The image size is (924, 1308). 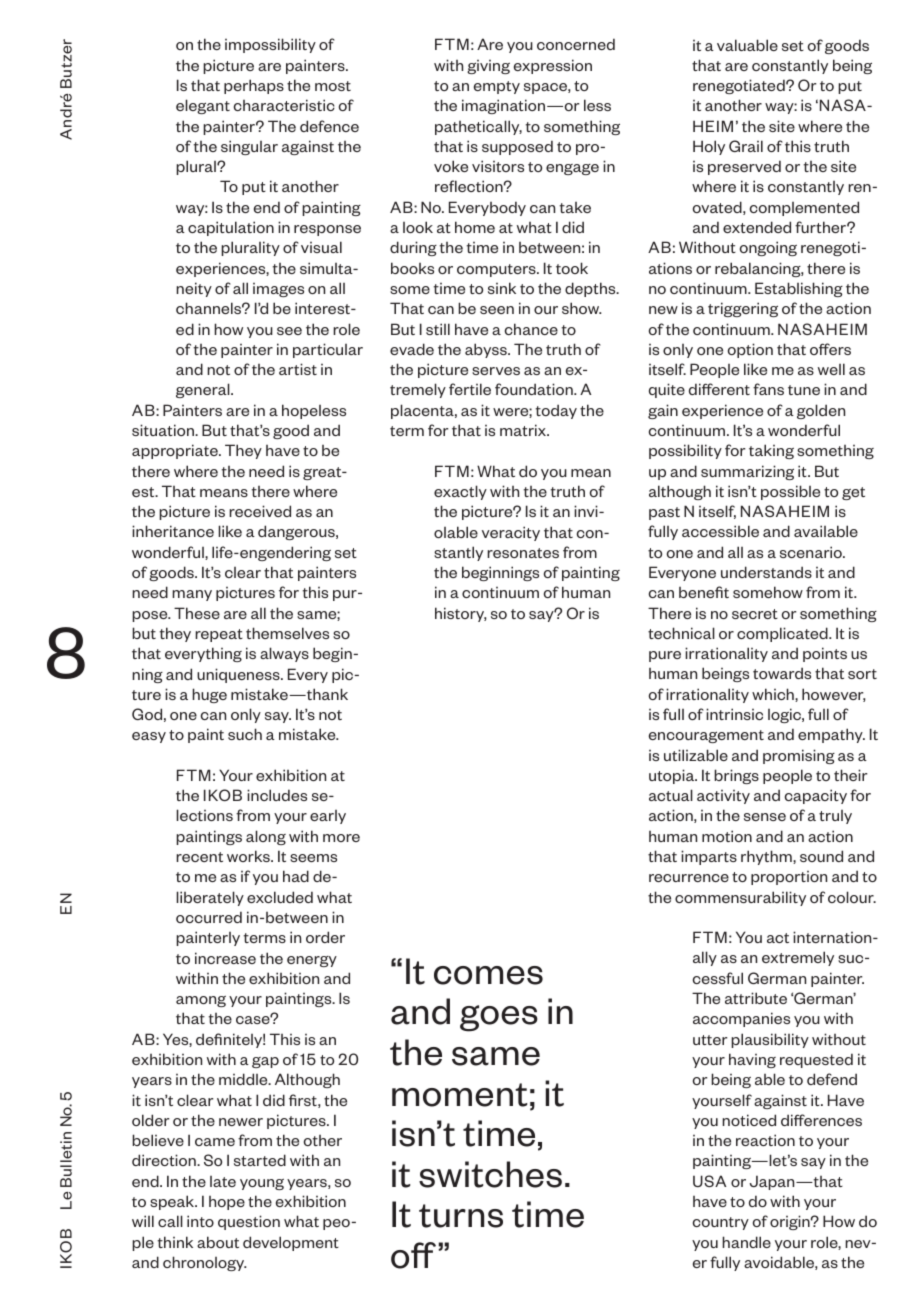 What do you see at coordinates (746, 1242) in the document?
I see `handle` at bounding box center [746, 1242].
